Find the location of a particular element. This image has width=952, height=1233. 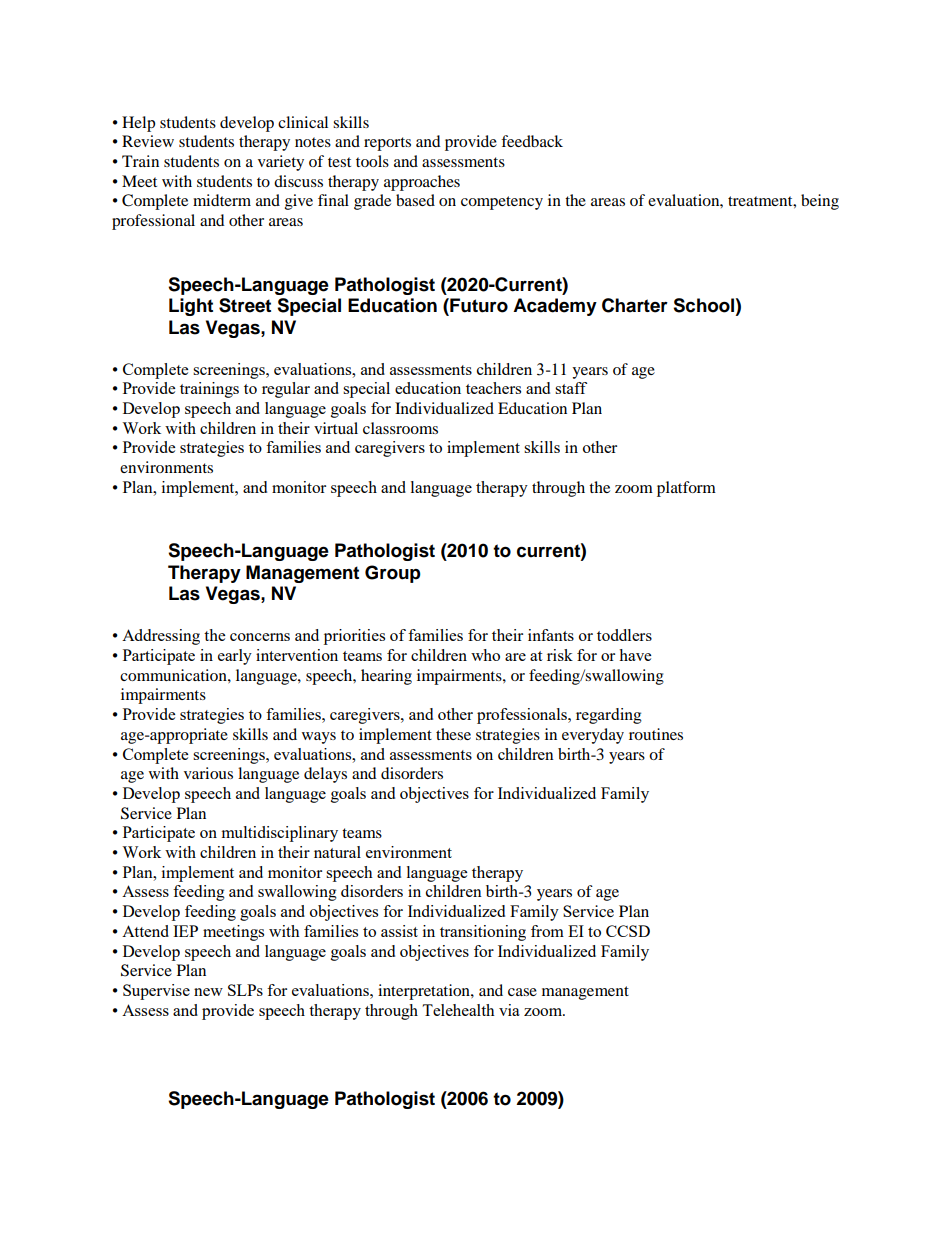

Academy is located at coordinates (555, 307).
